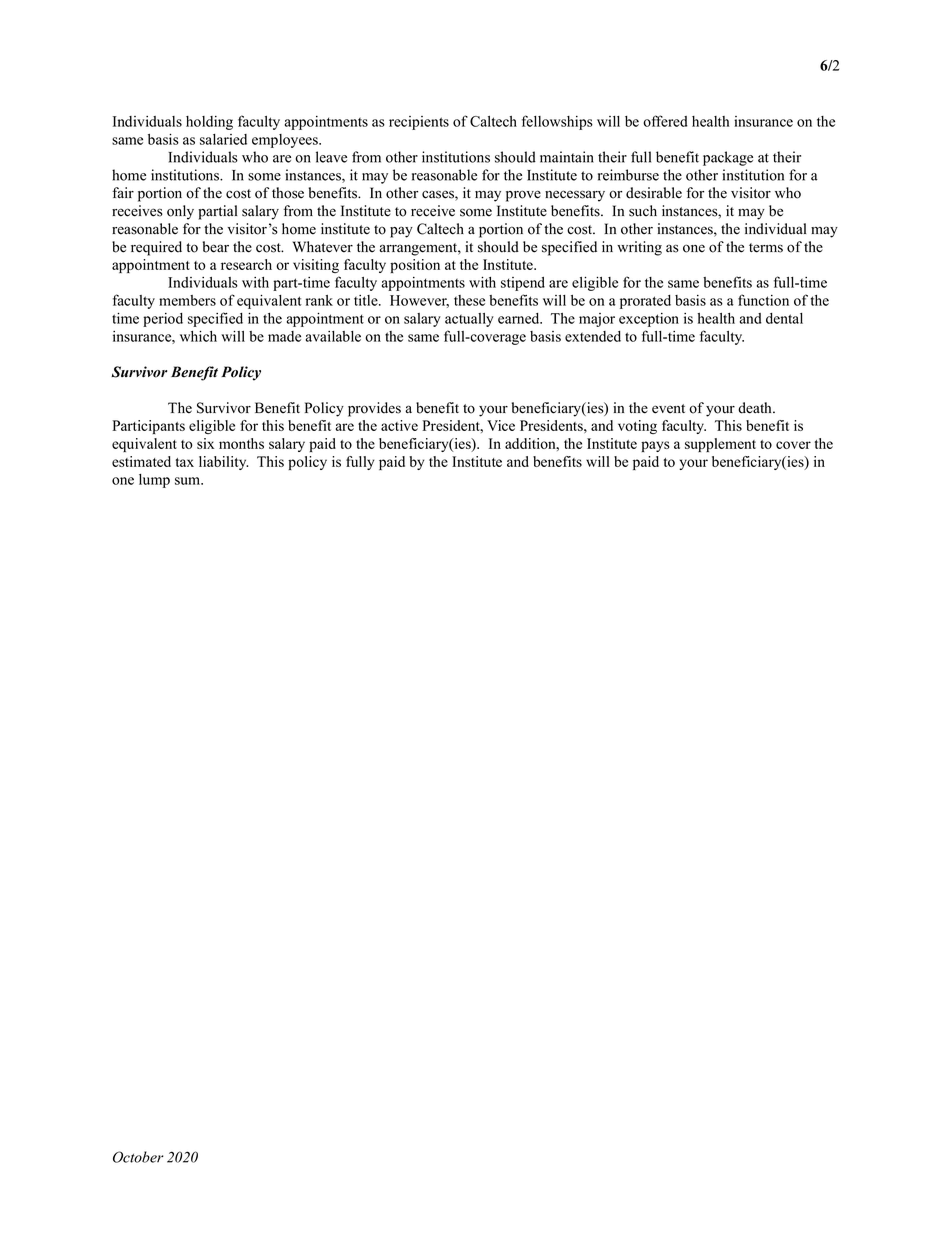  I want to click on lump, so click(154, 481).
